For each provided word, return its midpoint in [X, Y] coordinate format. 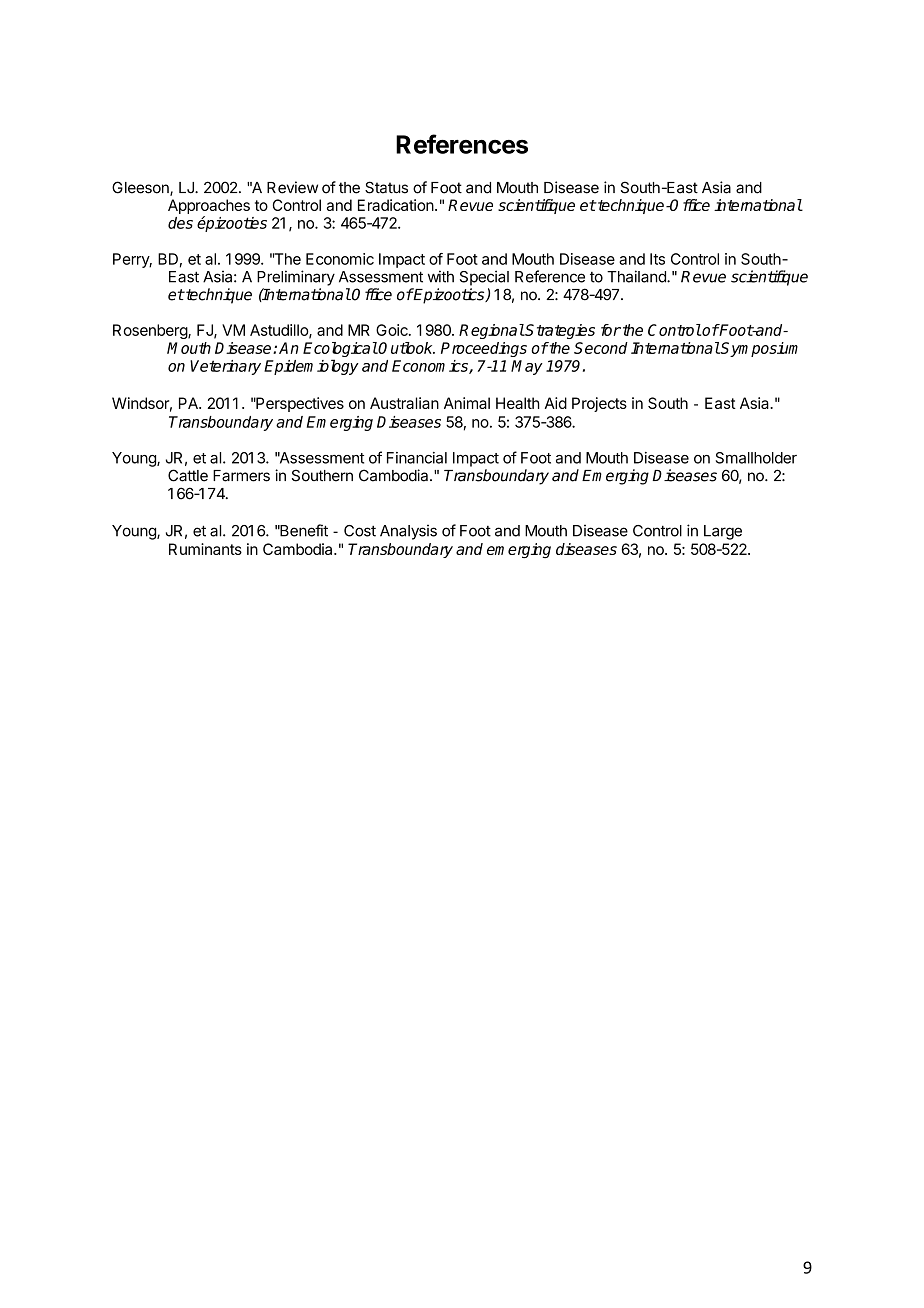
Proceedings [484, 349]
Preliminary [296, 278]
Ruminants [205, 549]
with [441, 276]
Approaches [209, 208]
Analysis [408, 532]
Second [601, 348]
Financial [417, 458]
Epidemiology [311, 367]
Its [657, 259]
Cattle [188, 475]
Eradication [396, 205]
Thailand [637, 276]
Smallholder [756, 458]
